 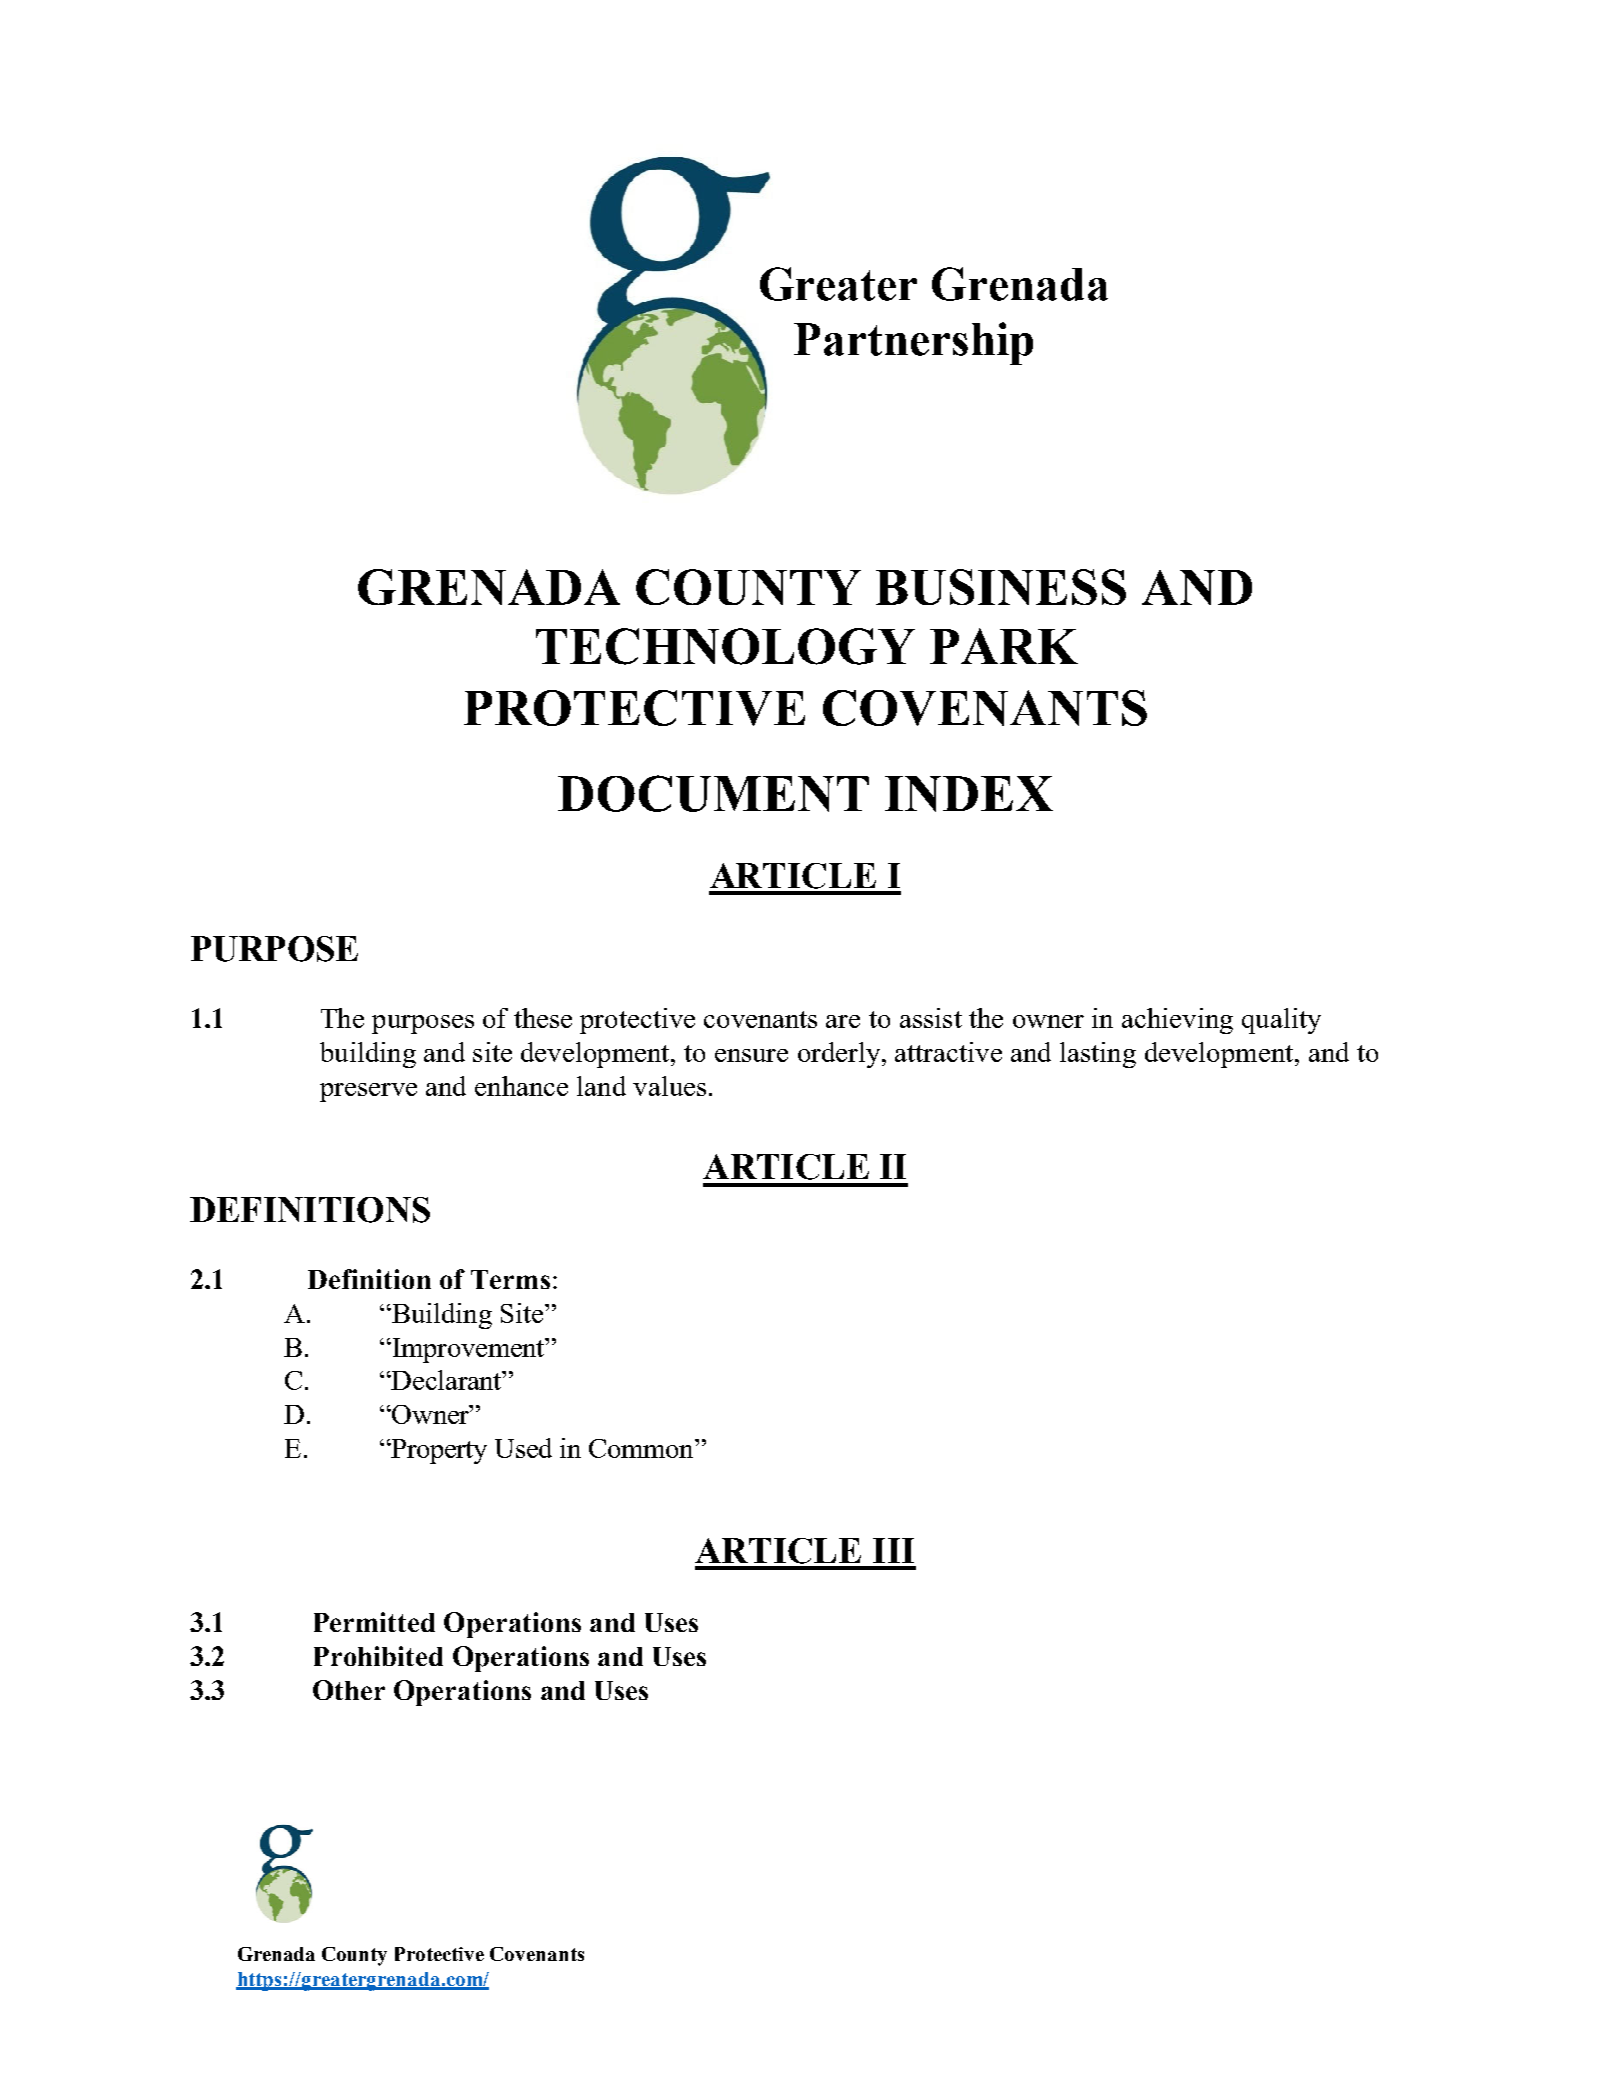 What do you see at coordinates (913, 343) in the page?
I see `Partnership` at bounding box center [913, 343].
